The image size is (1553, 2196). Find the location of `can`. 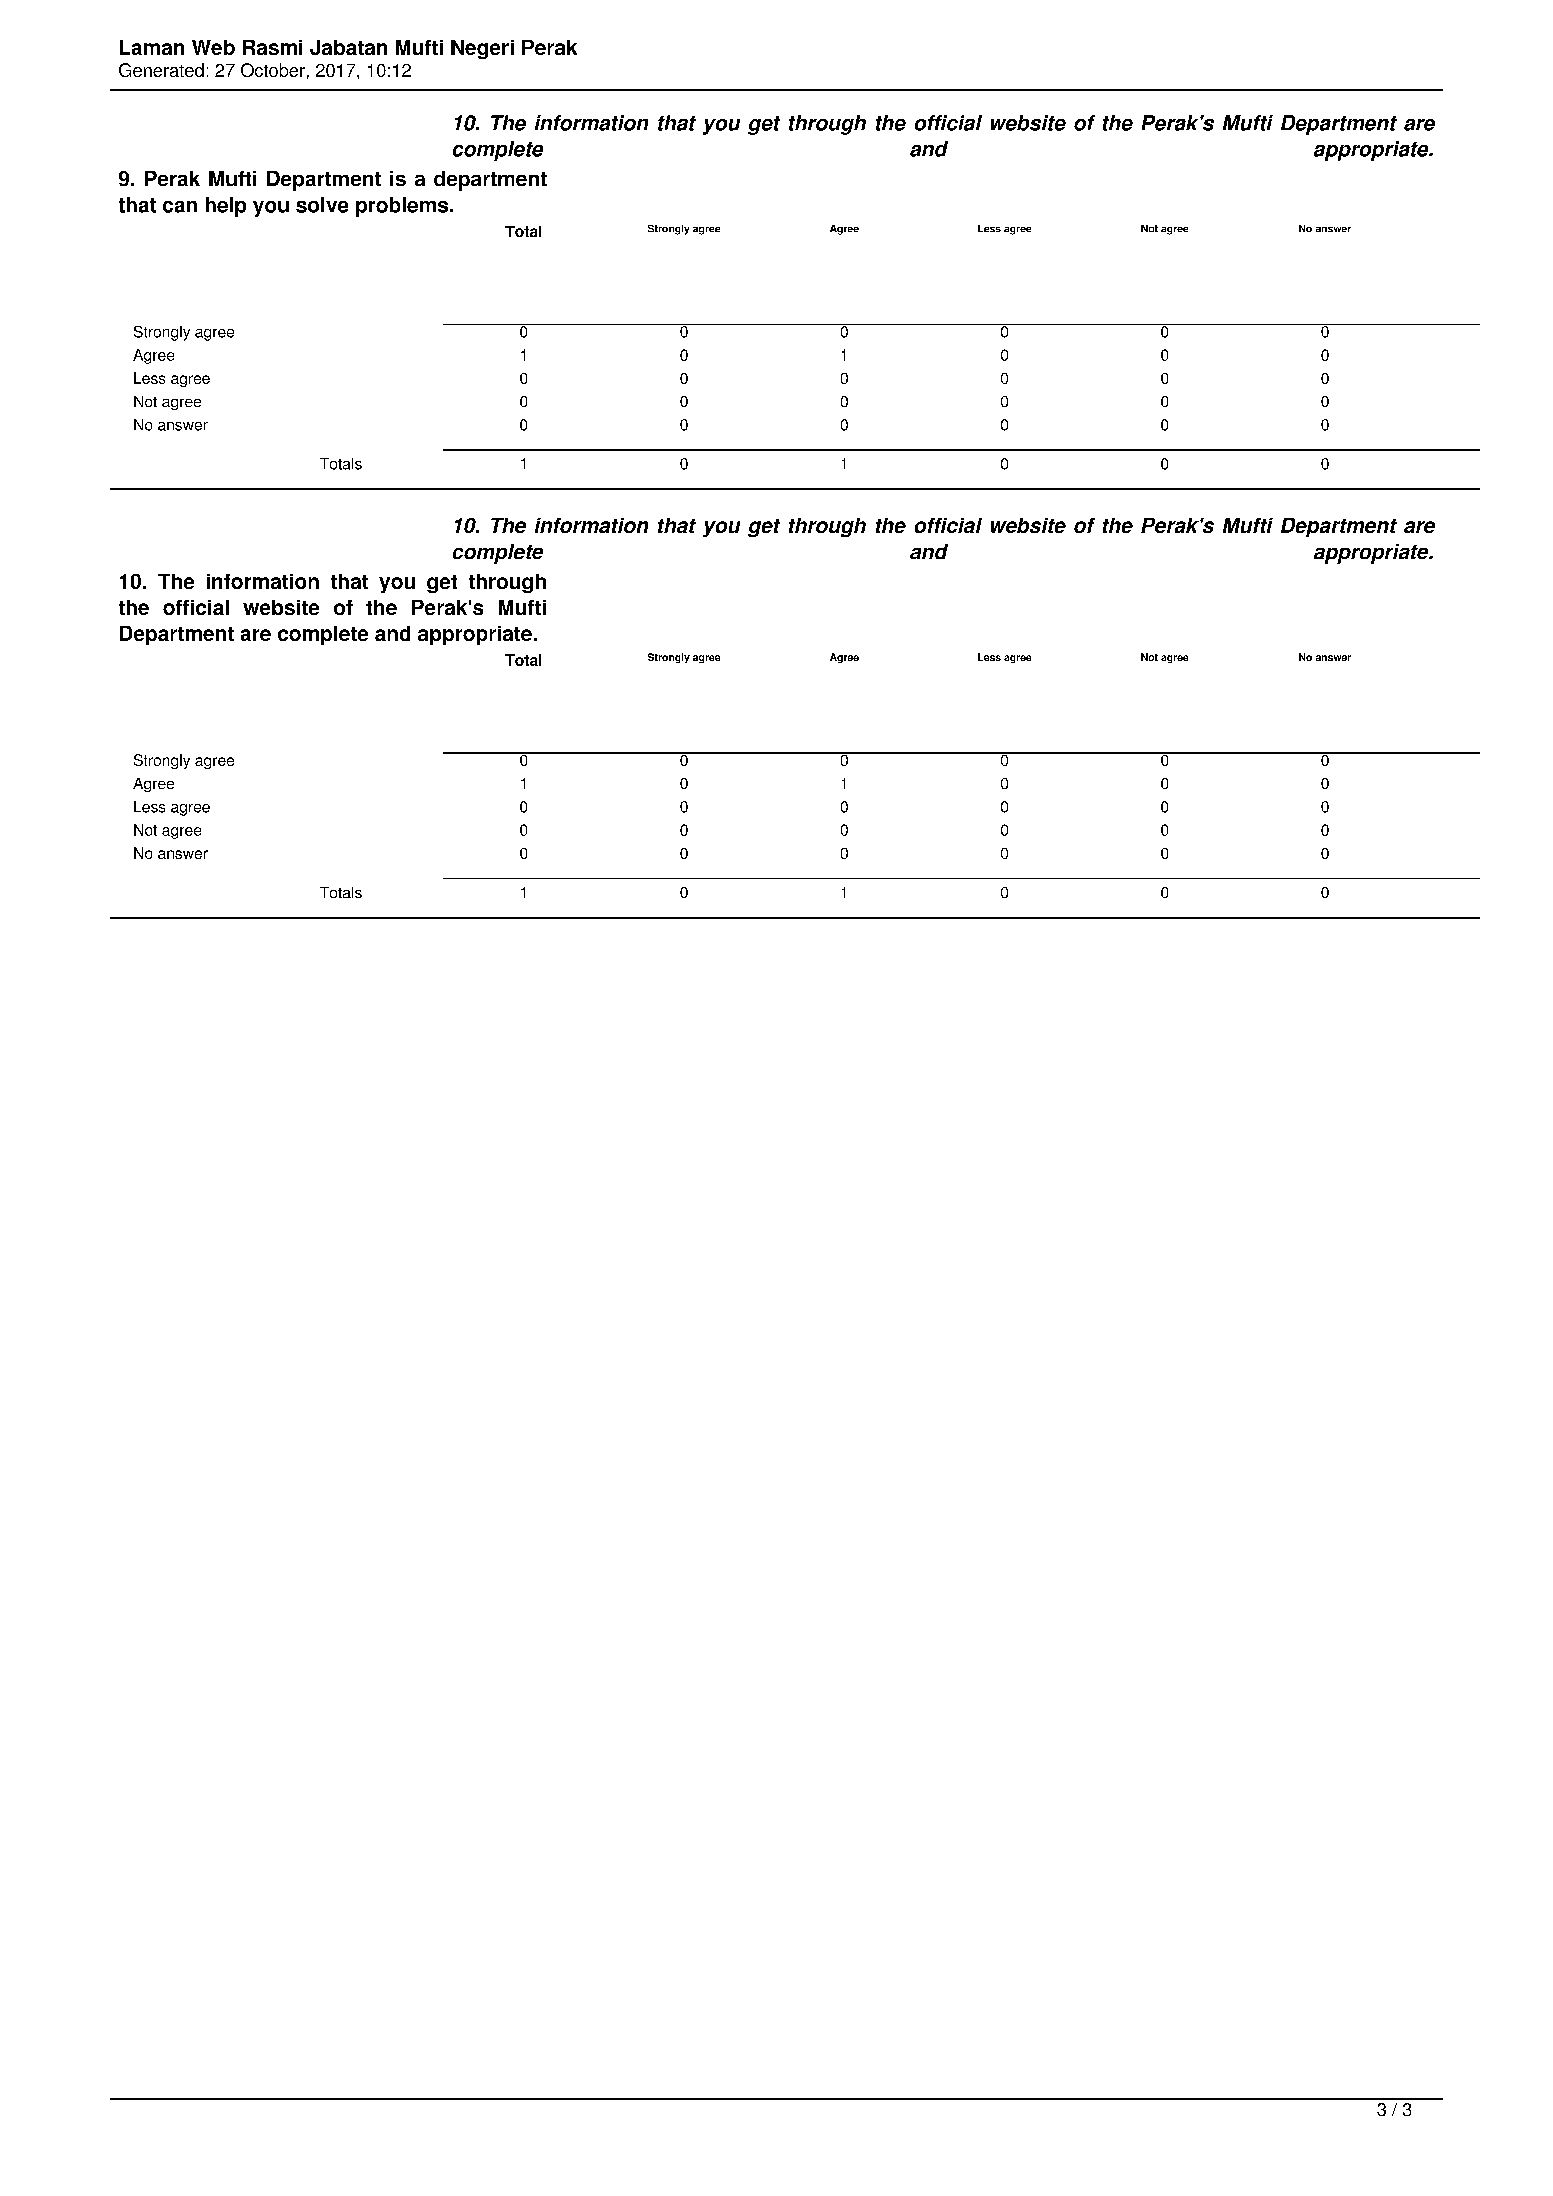

can is located at coordinates (180, 207).
